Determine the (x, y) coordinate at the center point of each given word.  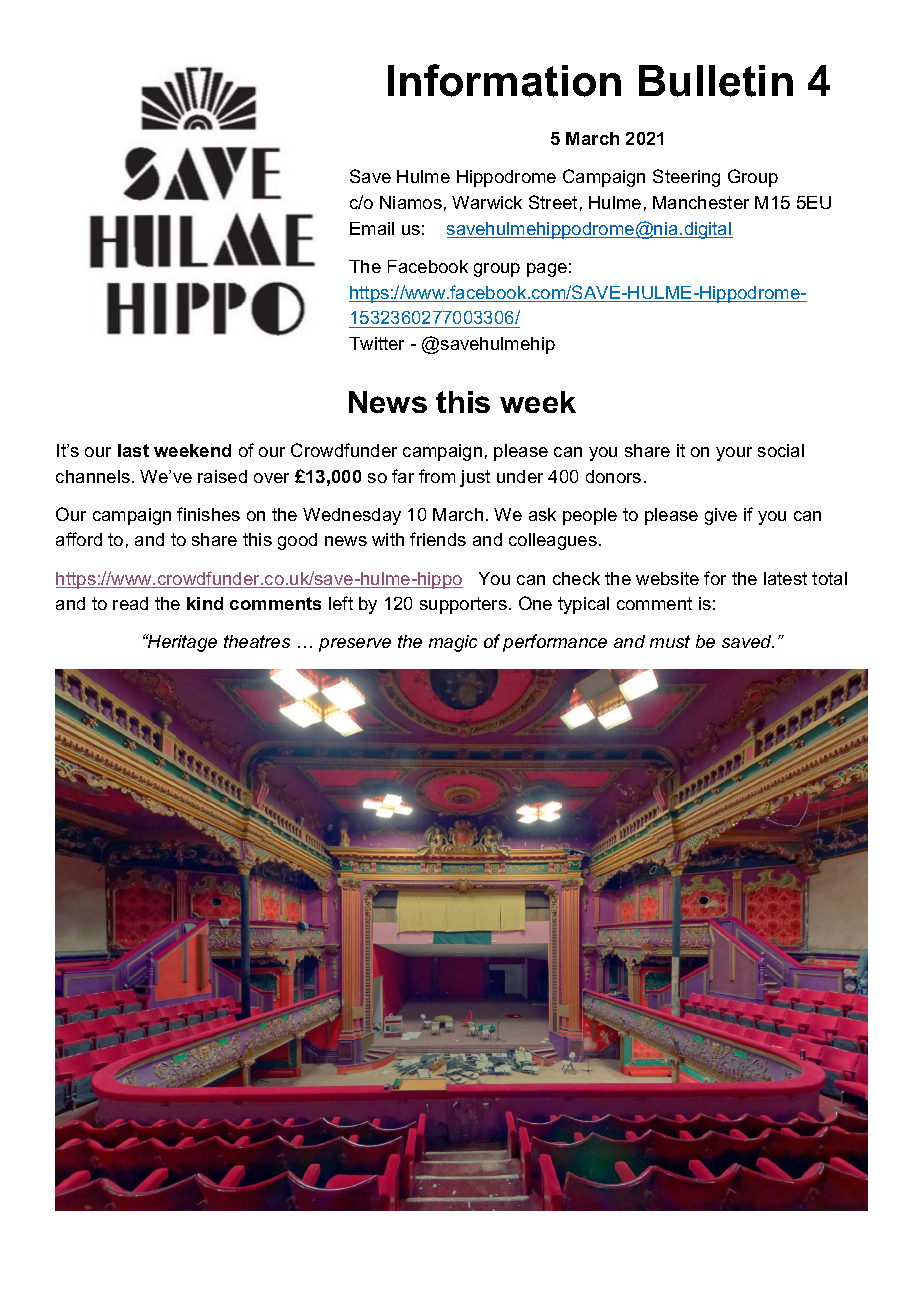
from (437, 476)
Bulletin (716, 81)
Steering (686, 178)
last (133, 450)
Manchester (701, 202)
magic (453, 643)
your (734, 454)
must (670, 641)
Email (372, 228)
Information (504, 80)
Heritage (181, 643)
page (547, 270)
